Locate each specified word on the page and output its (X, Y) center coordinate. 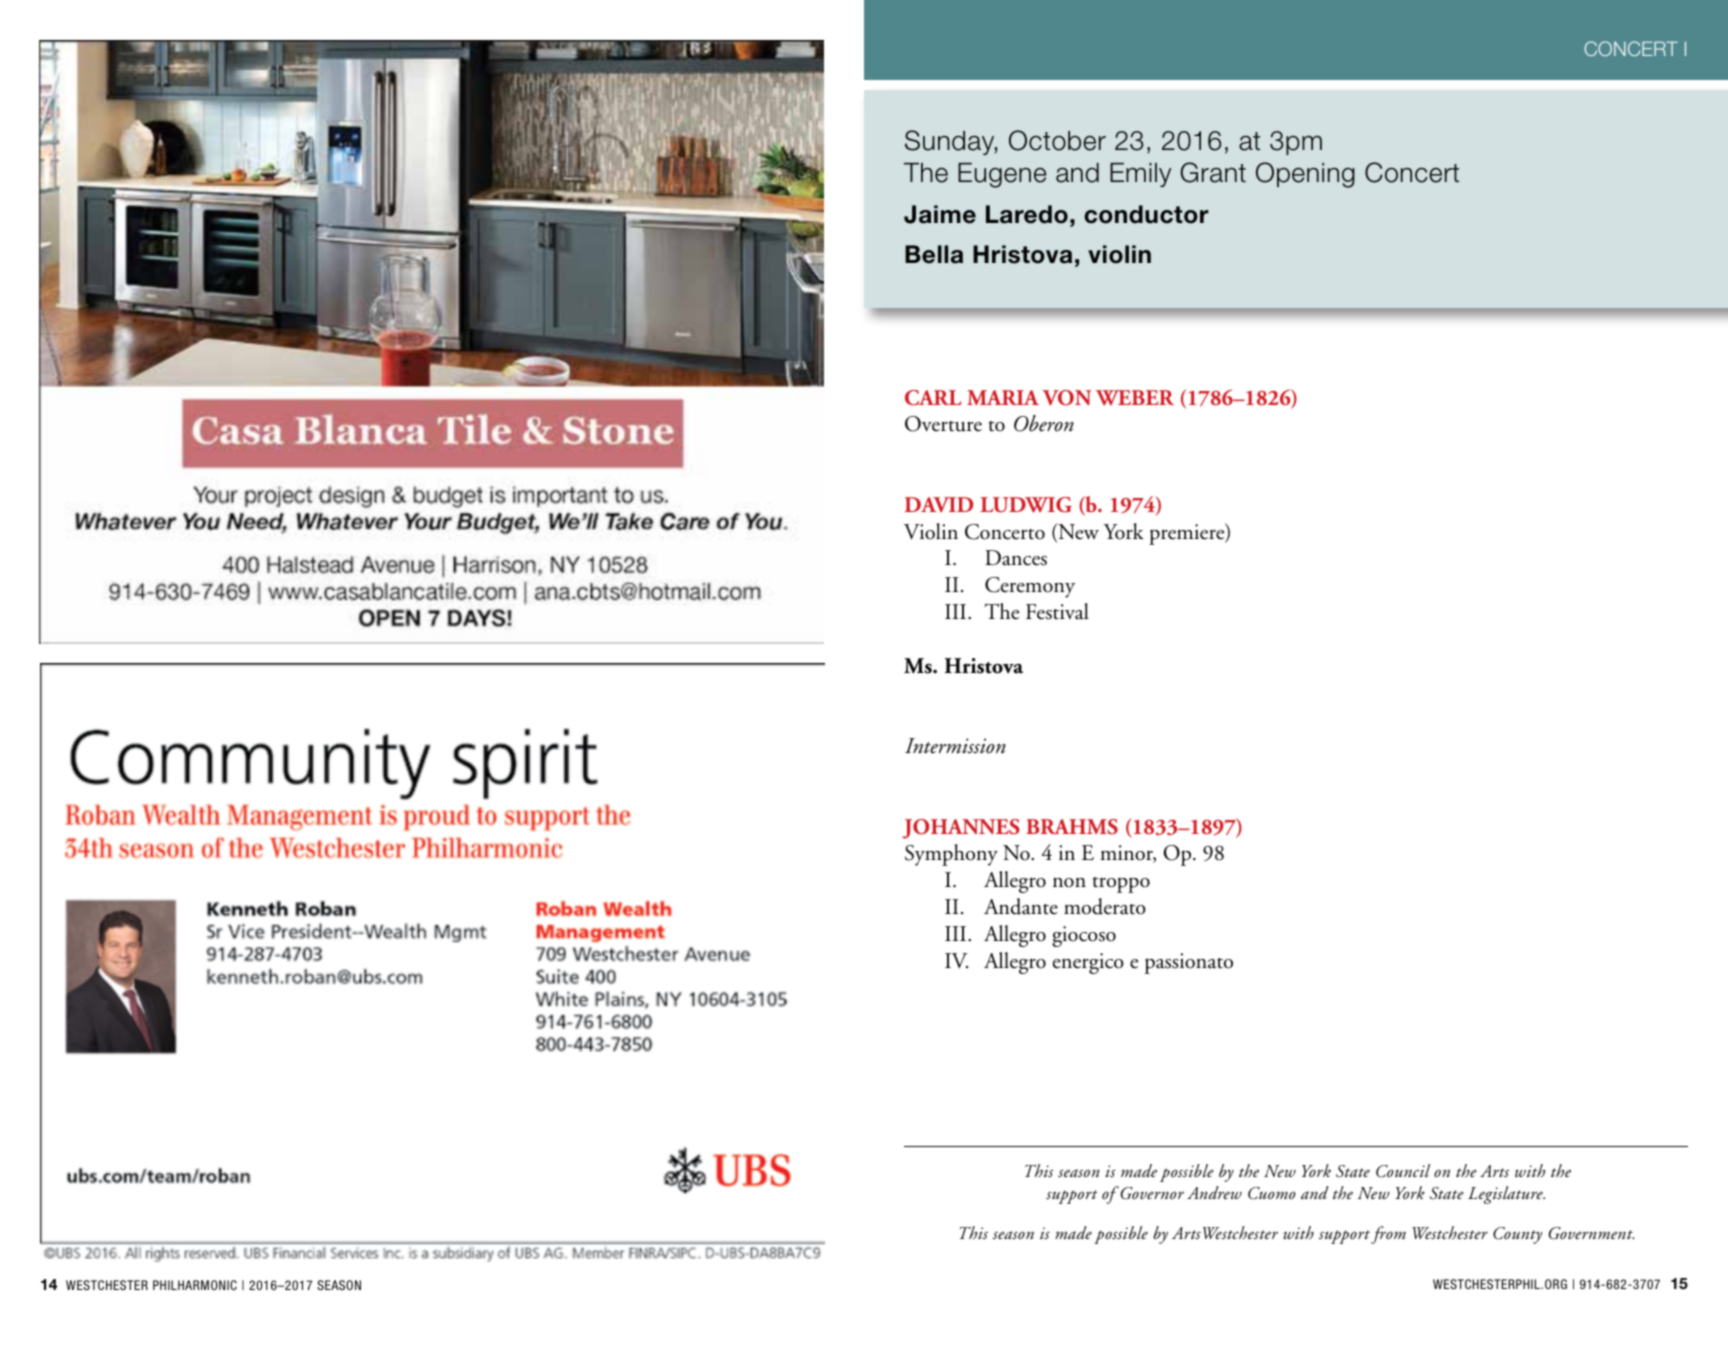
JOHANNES (961, 829)
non (1069, 882)
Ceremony (1030, 587)
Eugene (1002, 175)
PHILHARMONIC (195, 1285)
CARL (933, 398)
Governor (1151, 1193)
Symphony (951, 855)
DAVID (939, 504)
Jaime (940, 214)
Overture (943, 424)
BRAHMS (1072, 827)
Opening (1305, 175)
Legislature (1506, 1195)
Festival (1057, 611)
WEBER (1135, 398)
